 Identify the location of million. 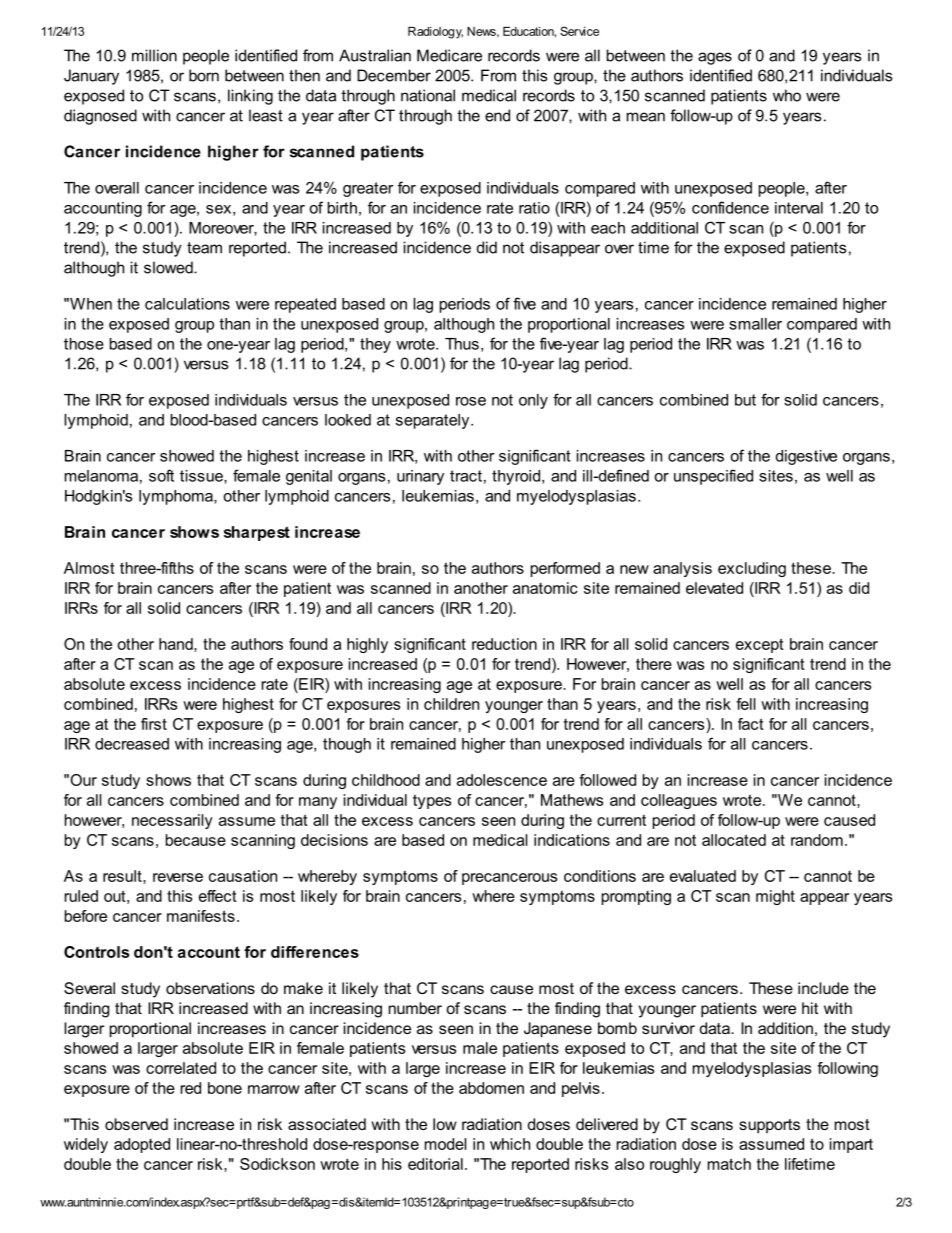
(154, 55).
